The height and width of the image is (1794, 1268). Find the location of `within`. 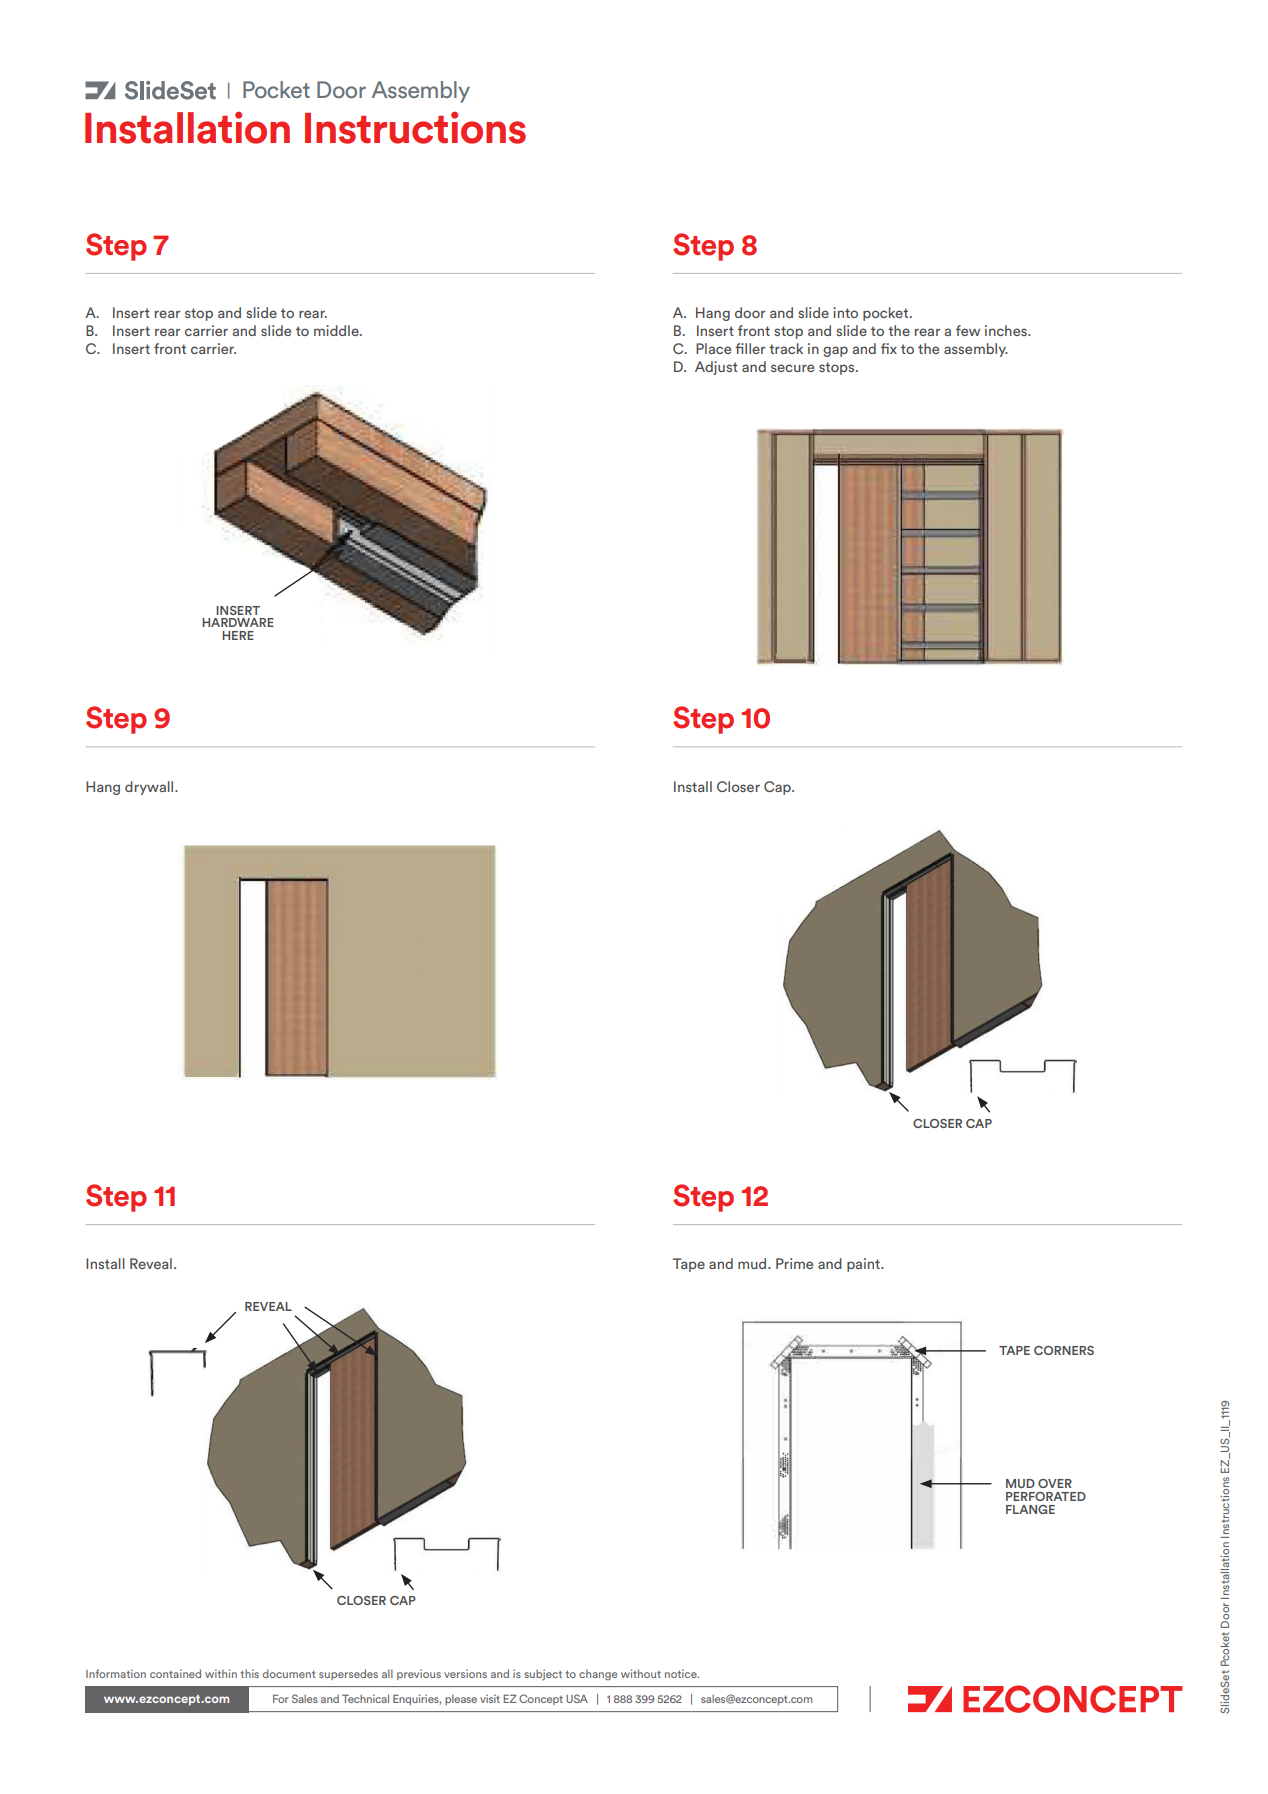

within is located at coordinates (221, 1673).
